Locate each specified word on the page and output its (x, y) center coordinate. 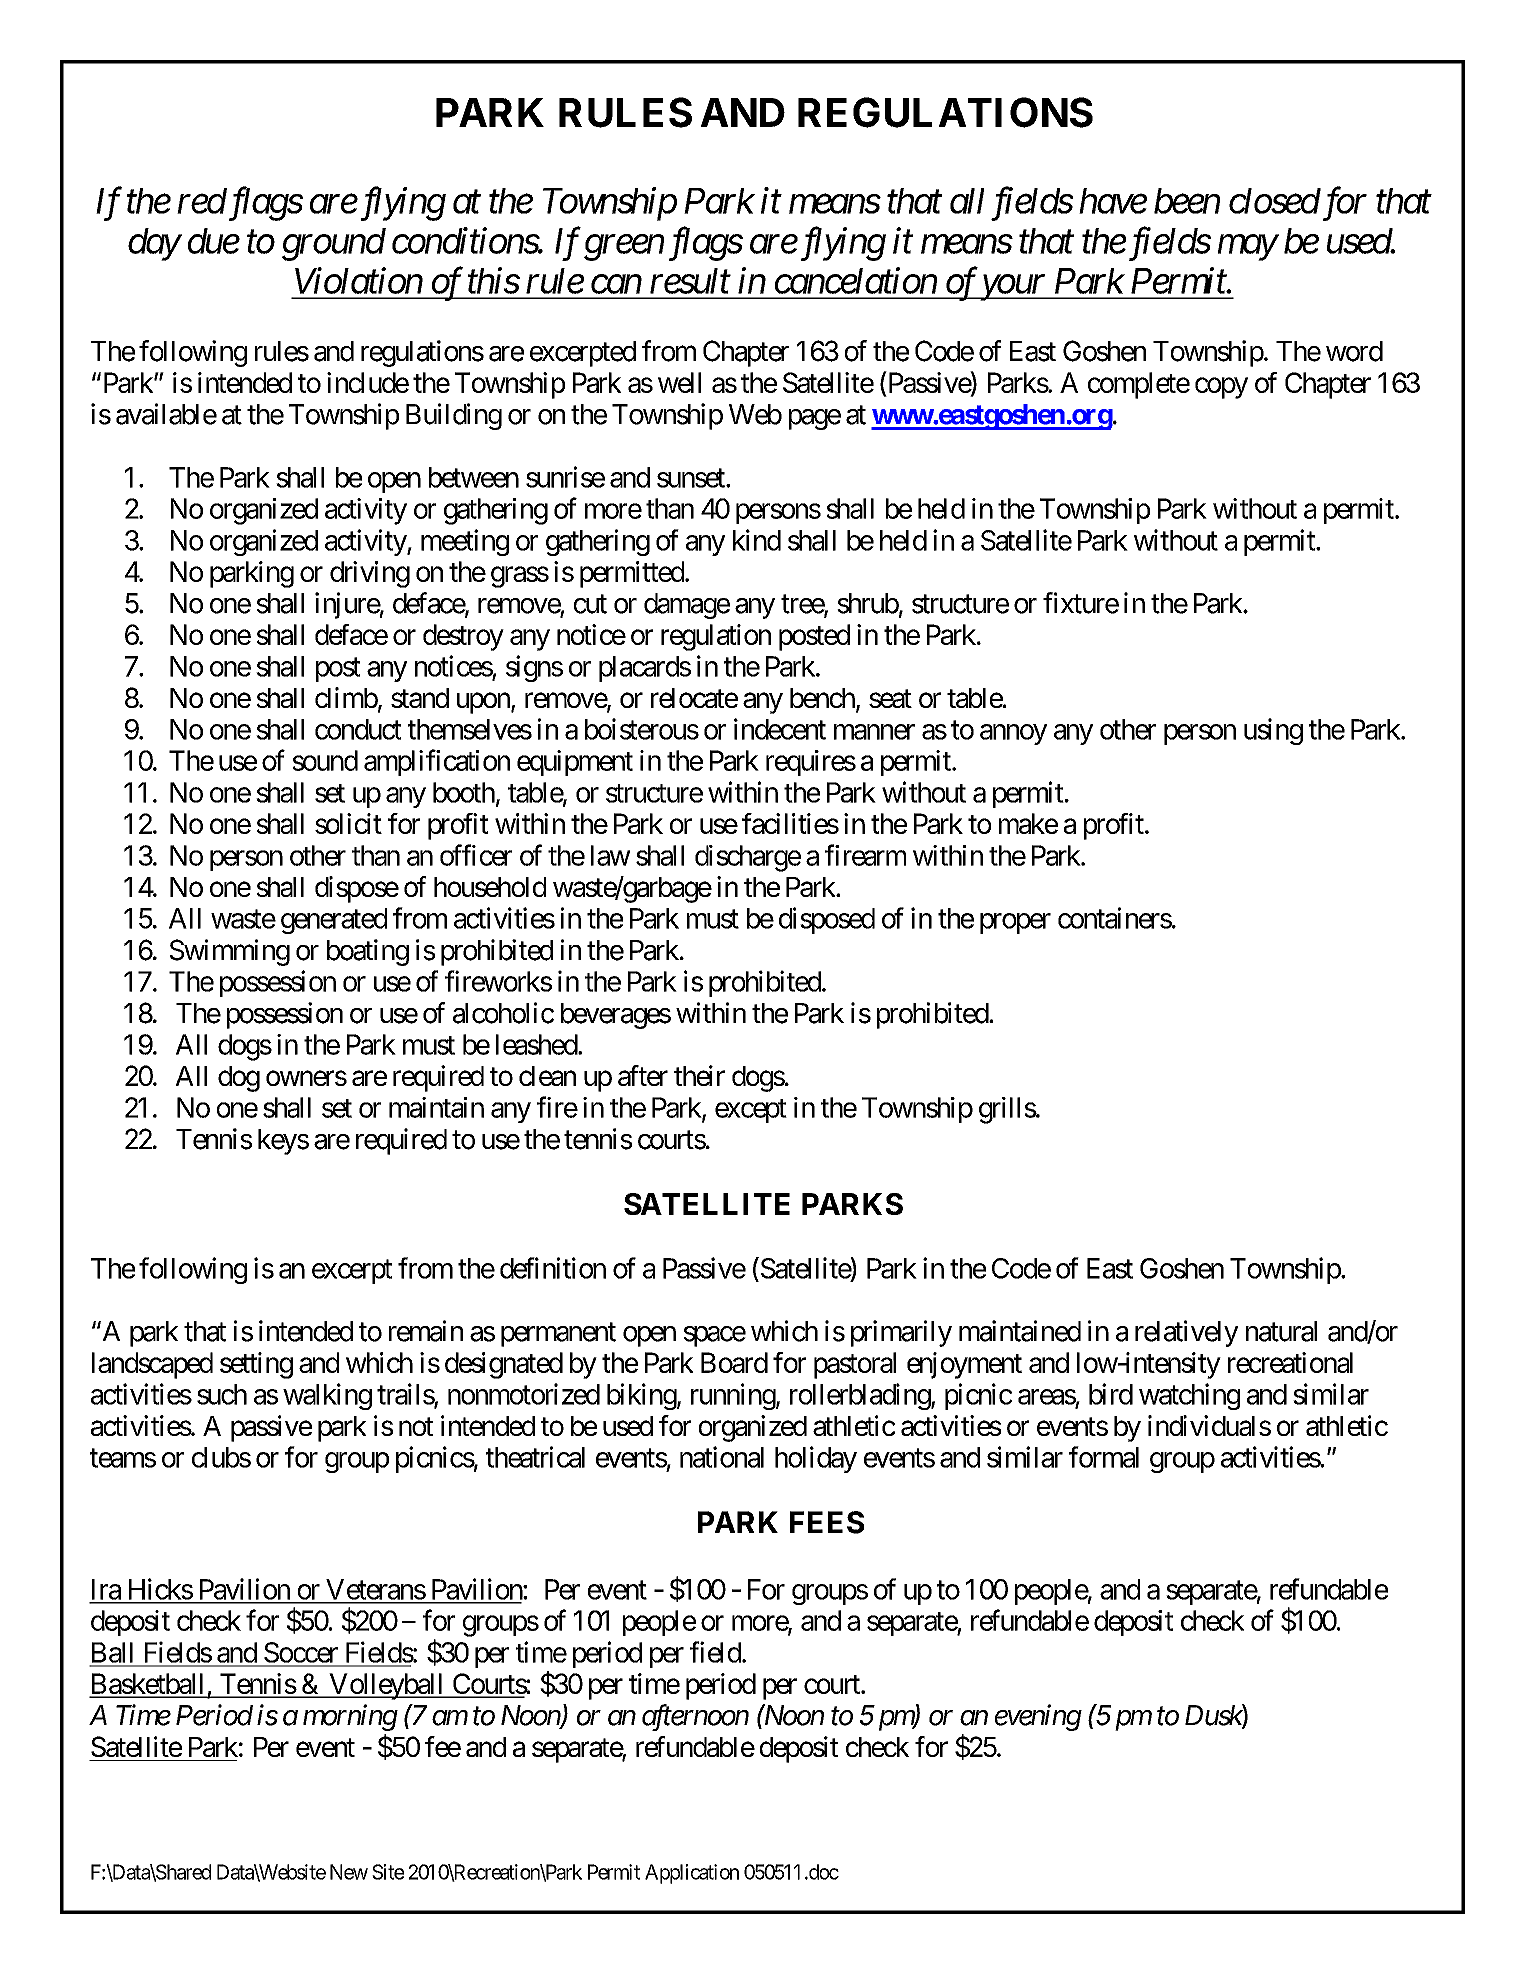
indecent (780, 729)
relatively (1187, 1333)
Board (734, 1362)
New (349, 1872)
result (690, 281)
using (1273, 731)
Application (692, 1874)
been (1187, 201)
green (624, 248)
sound (325, 760)
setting (256, 1365)
